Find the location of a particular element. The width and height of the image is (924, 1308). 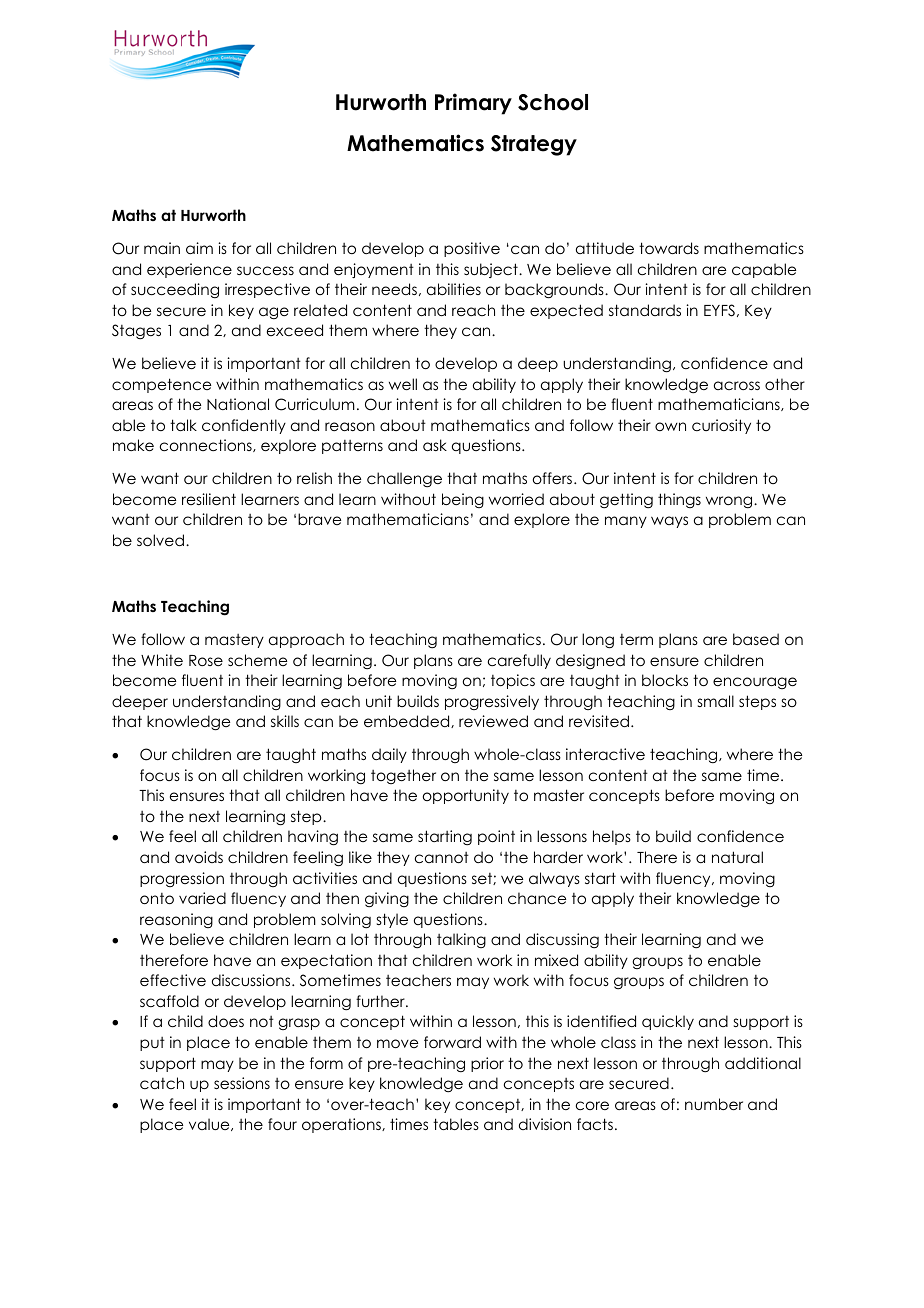

based is located at coordinates (756, 639).
